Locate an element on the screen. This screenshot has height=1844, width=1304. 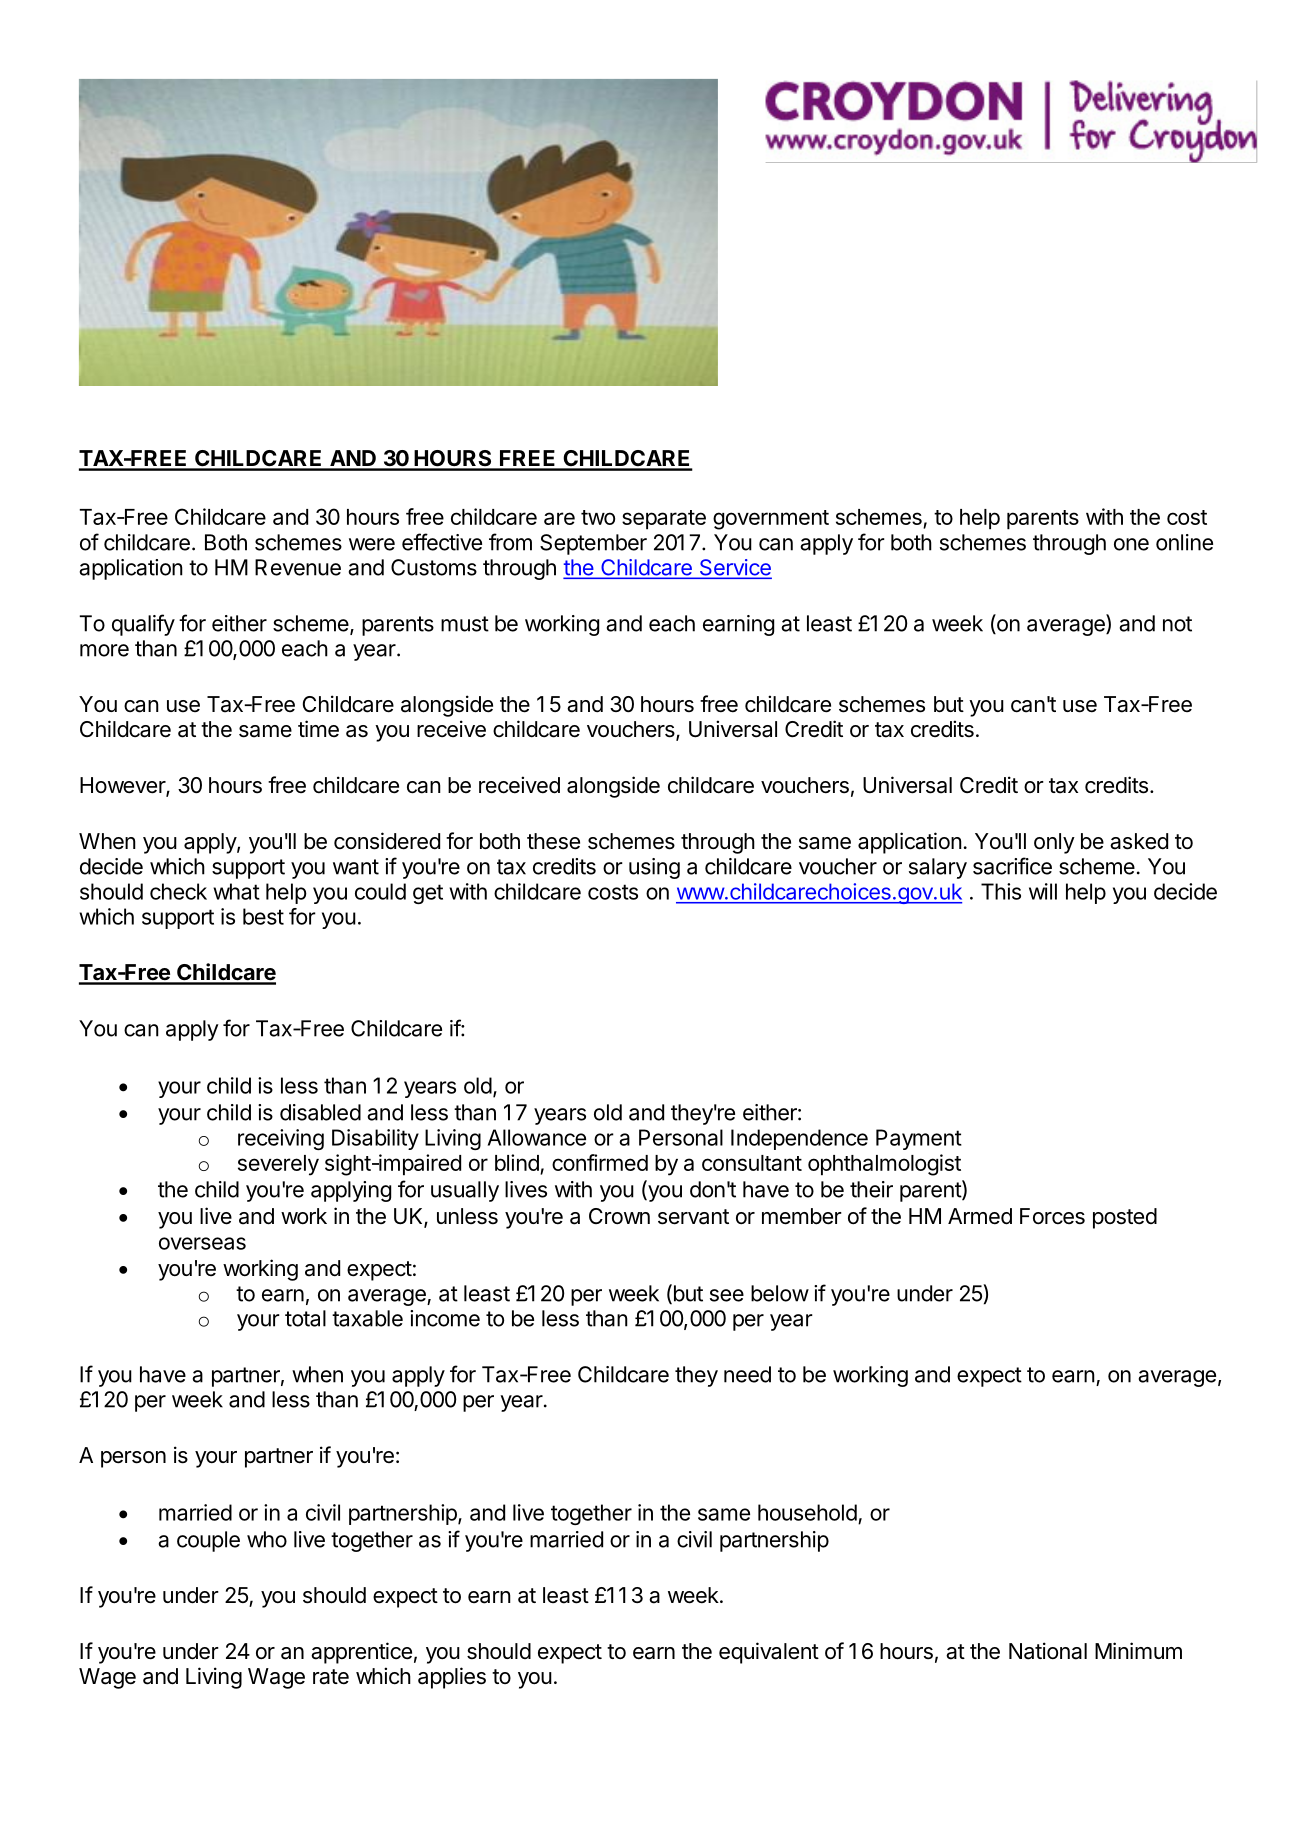
only is located at coordinates (1054, 843).
